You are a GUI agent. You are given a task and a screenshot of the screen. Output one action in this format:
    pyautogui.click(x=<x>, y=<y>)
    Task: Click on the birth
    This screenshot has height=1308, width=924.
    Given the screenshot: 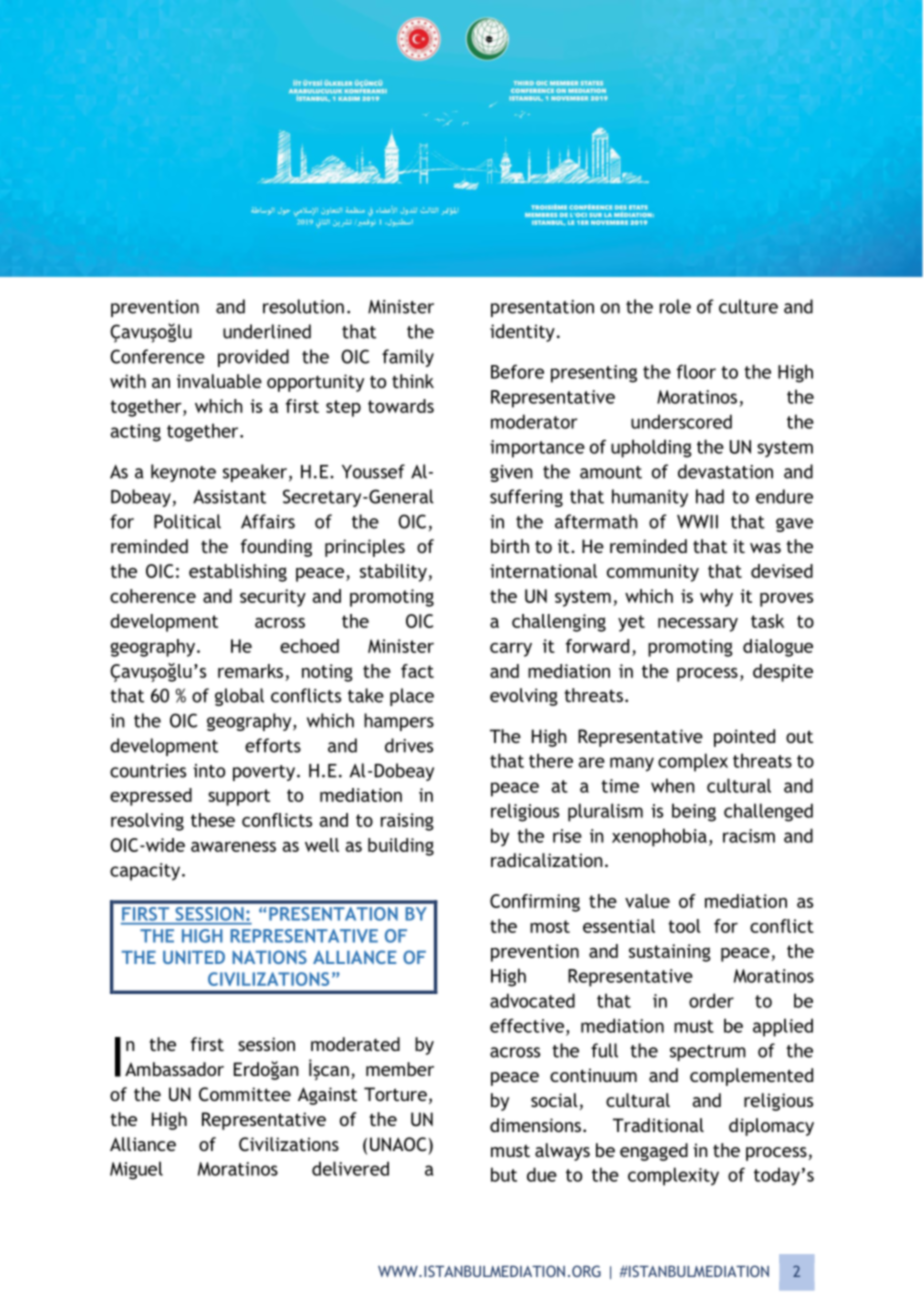 What is the action you would take?
    pyautogui.click(x=510, y=546)
